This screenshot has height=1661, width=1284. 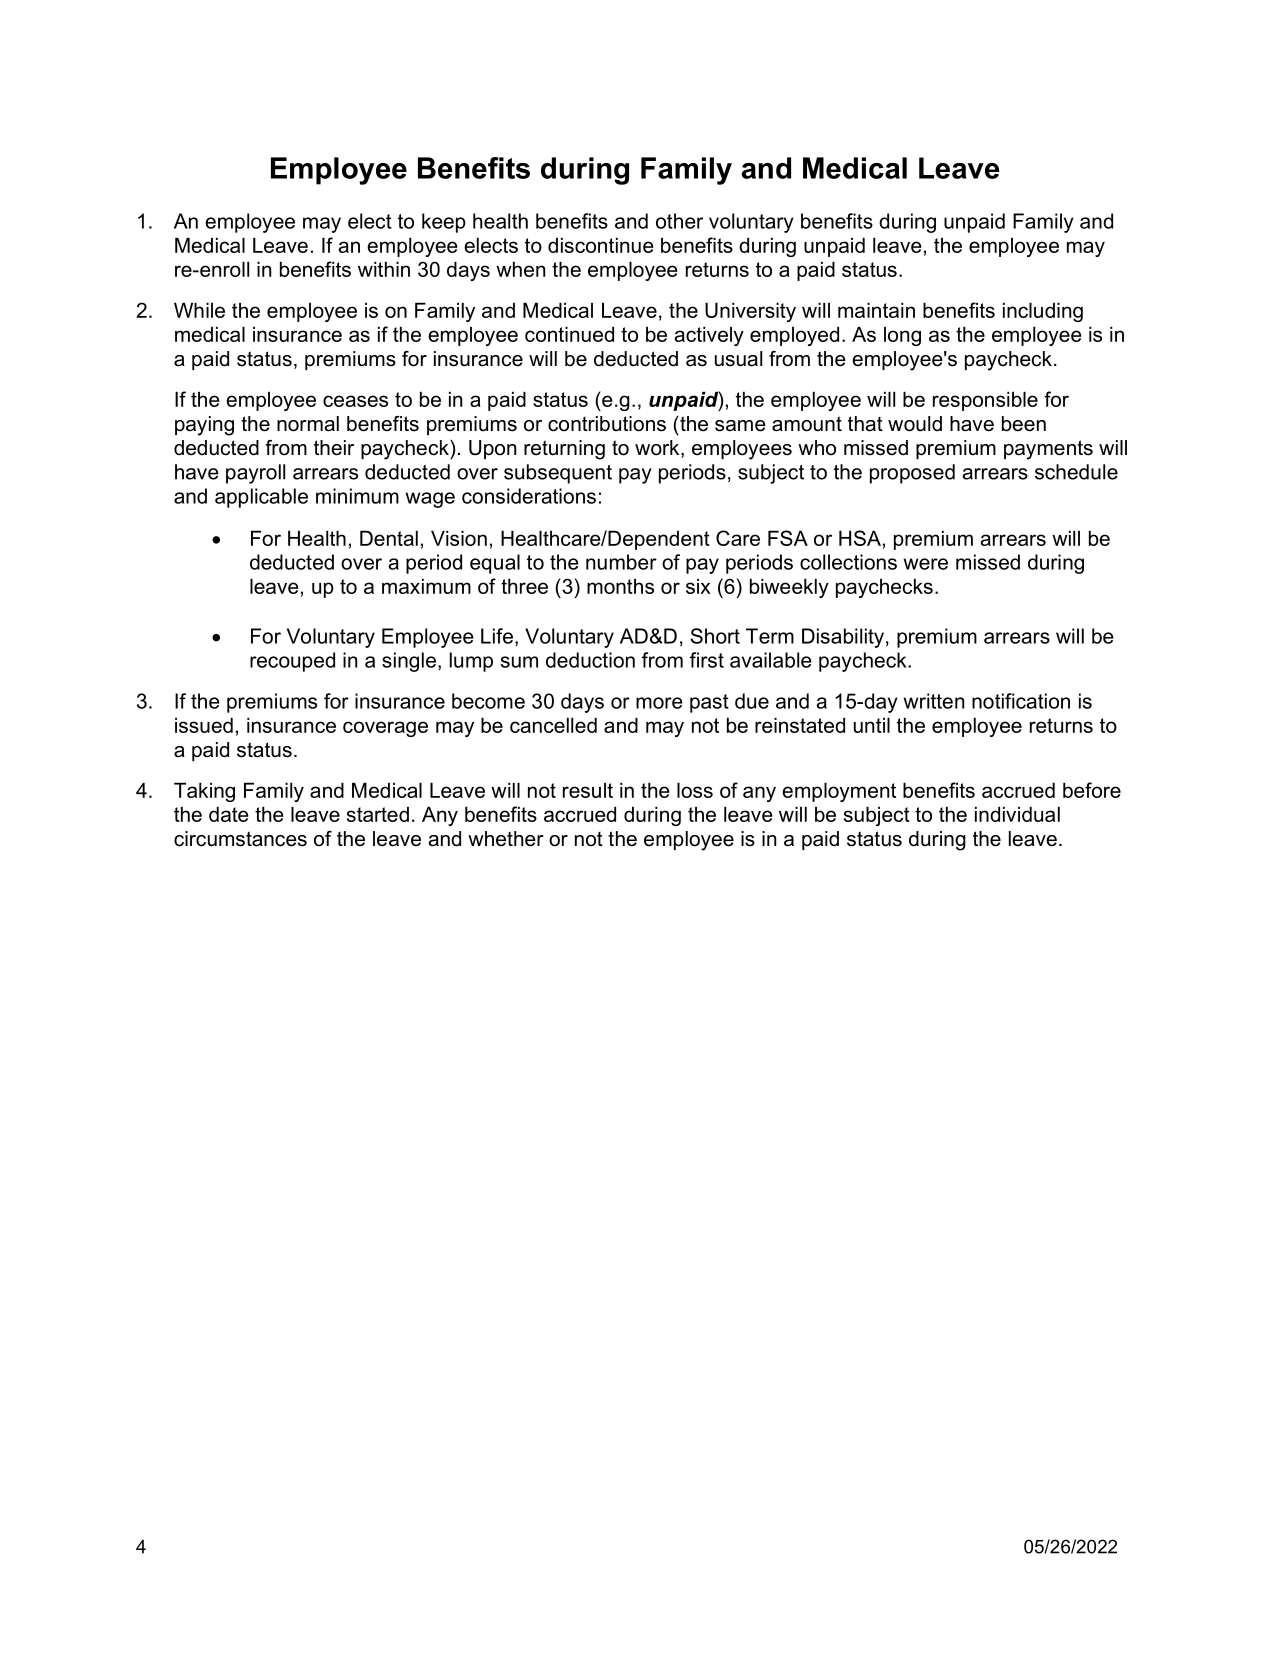 What do you see at coordinates (384, 269) in the screenshot?
I see `within` at bounding box center [384, 269].
